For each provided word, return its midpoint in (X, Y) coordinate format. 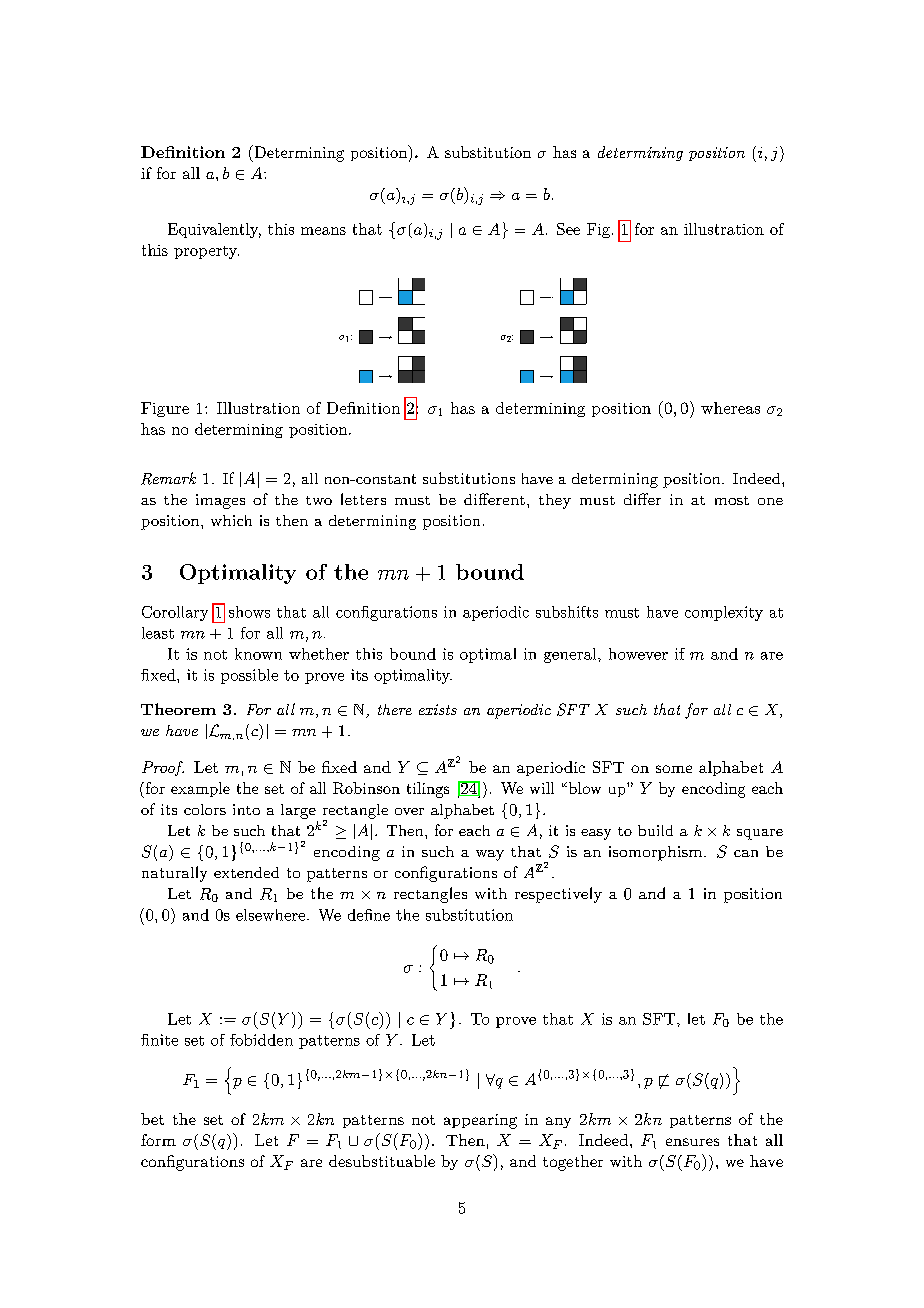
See (568, 229)
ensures (692, 1142)
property (206, 252)
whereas (730, 408)
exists (438, 709)
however (638, 654)
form (158, 1140)
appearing (480, 1121)
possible (249, 676)
